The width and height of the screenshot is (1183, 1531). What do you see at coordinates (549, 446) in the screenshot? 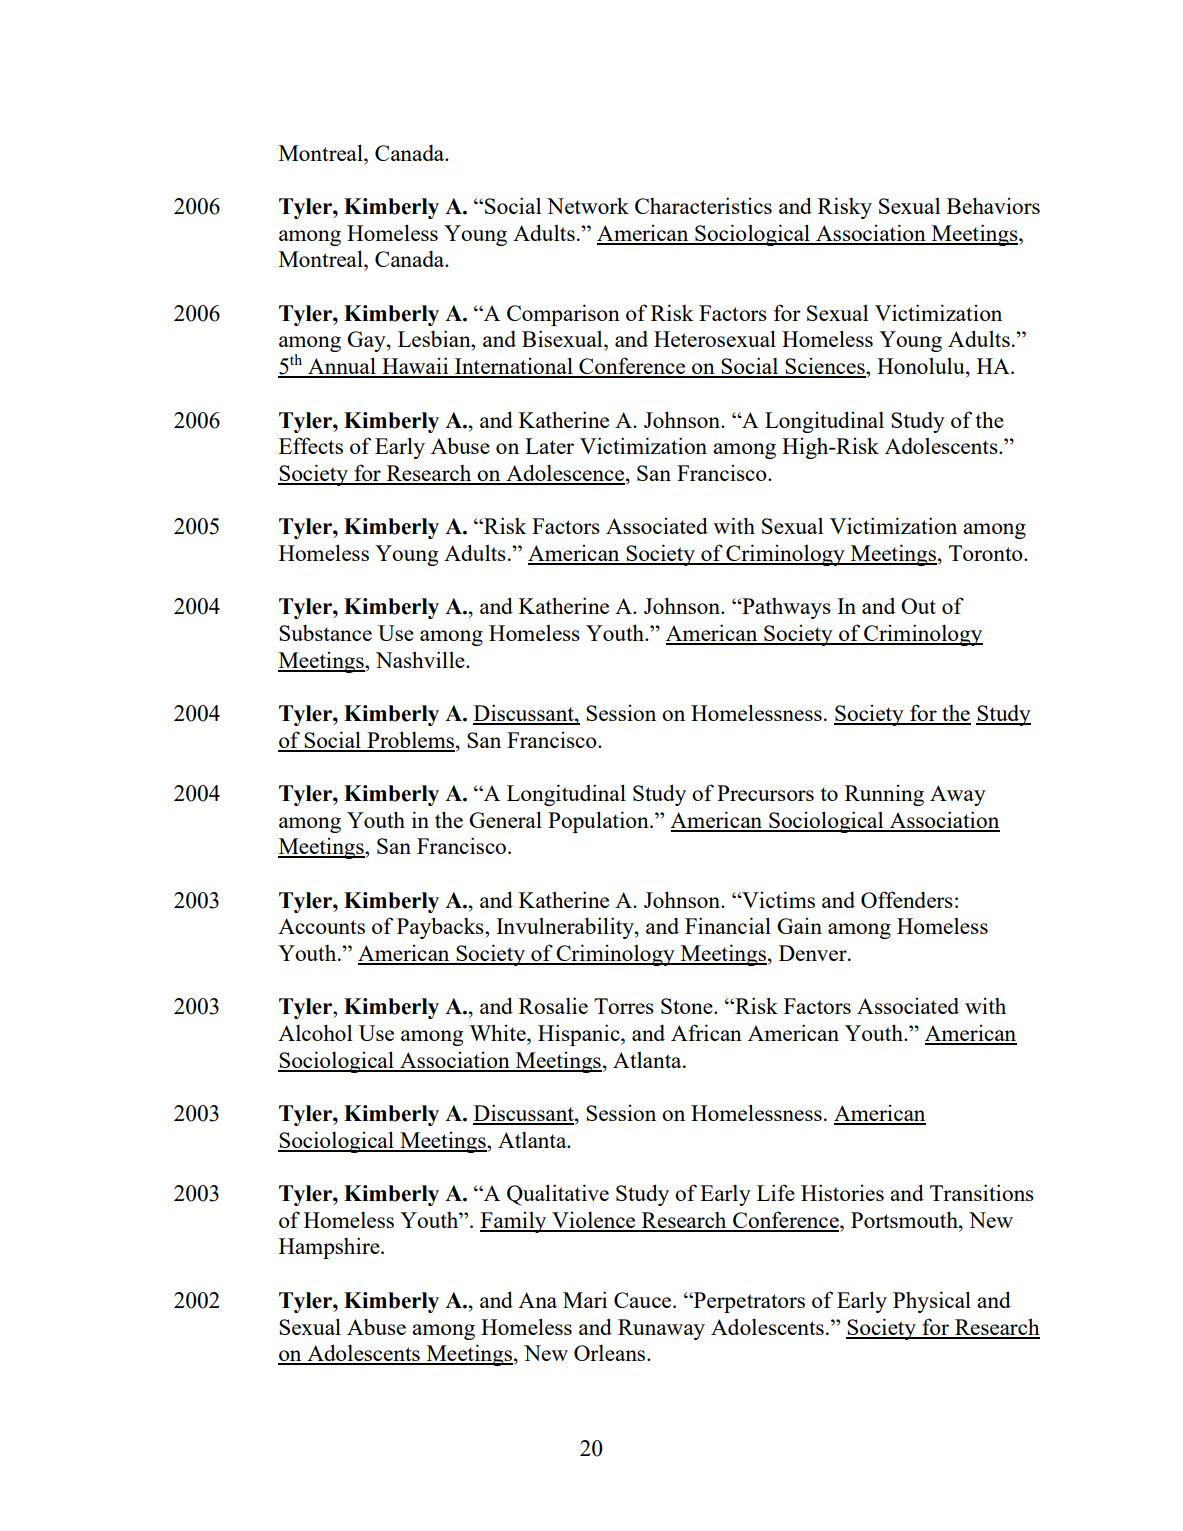
I see `Later` at bounding box center [549, 446].
